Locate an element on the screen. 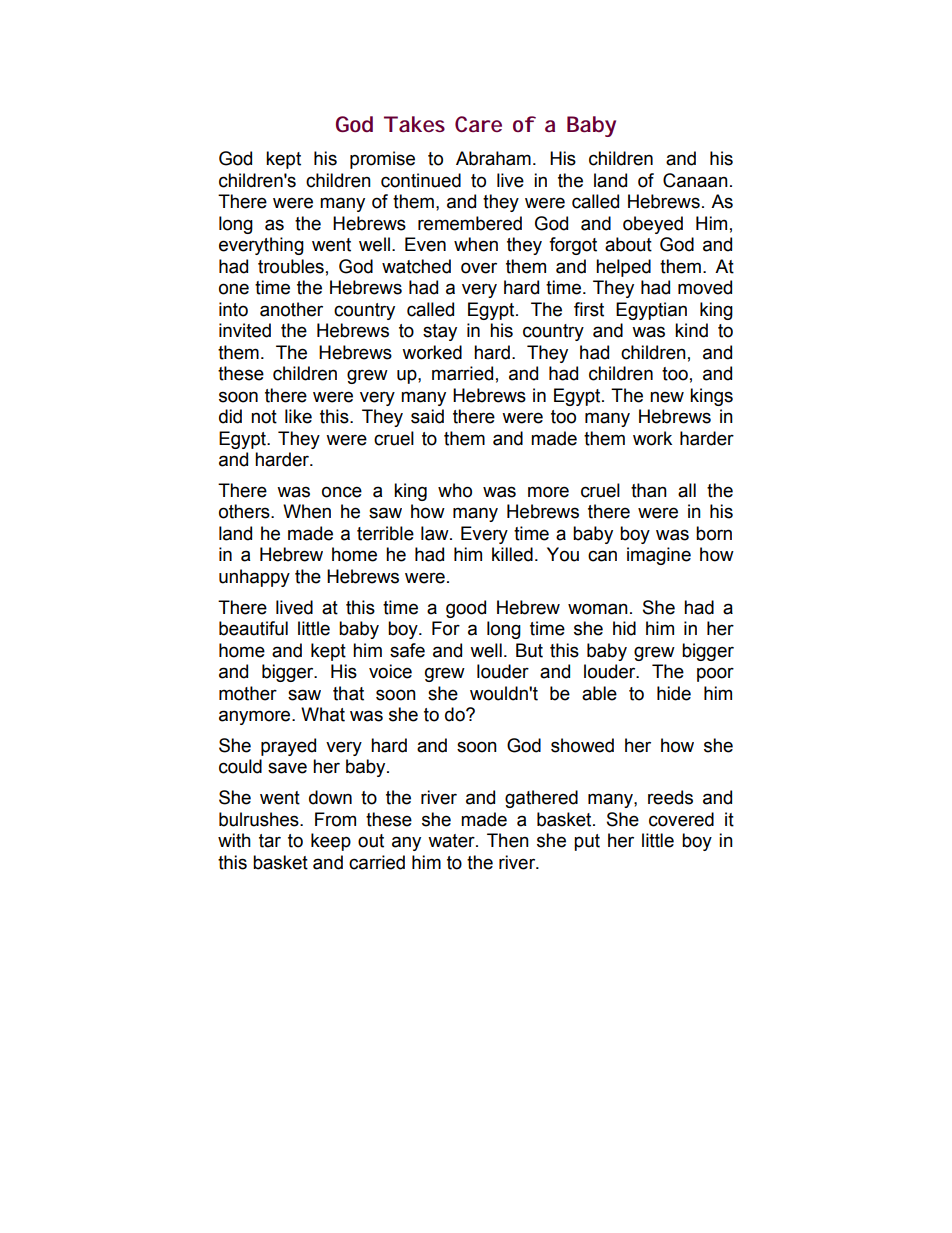 The height and width of the screenshot is (1233, 952). Canaan is located at coordinates (695, 180).
